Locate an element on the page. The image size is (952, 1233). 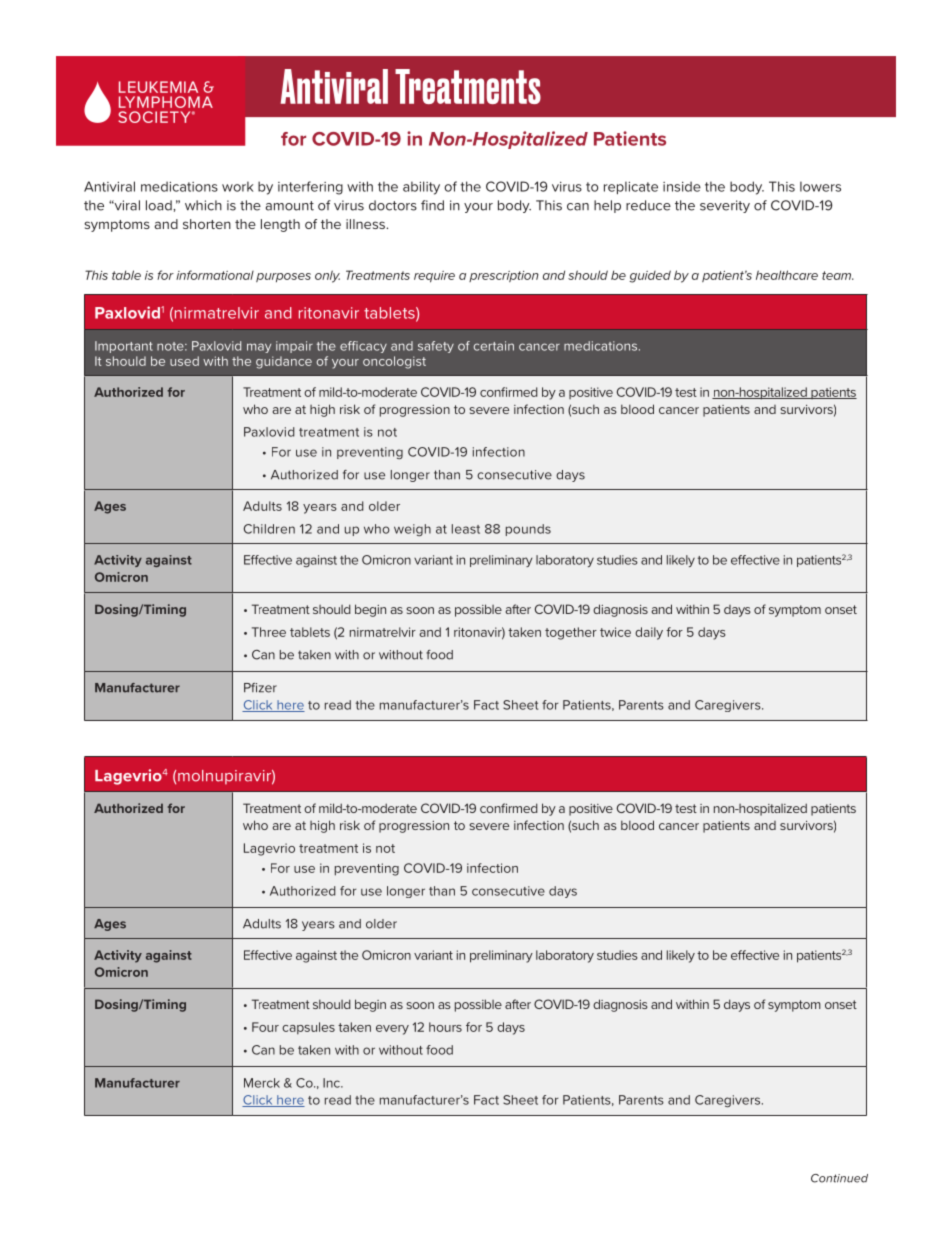
Children is located at coordinates (269, 529).
